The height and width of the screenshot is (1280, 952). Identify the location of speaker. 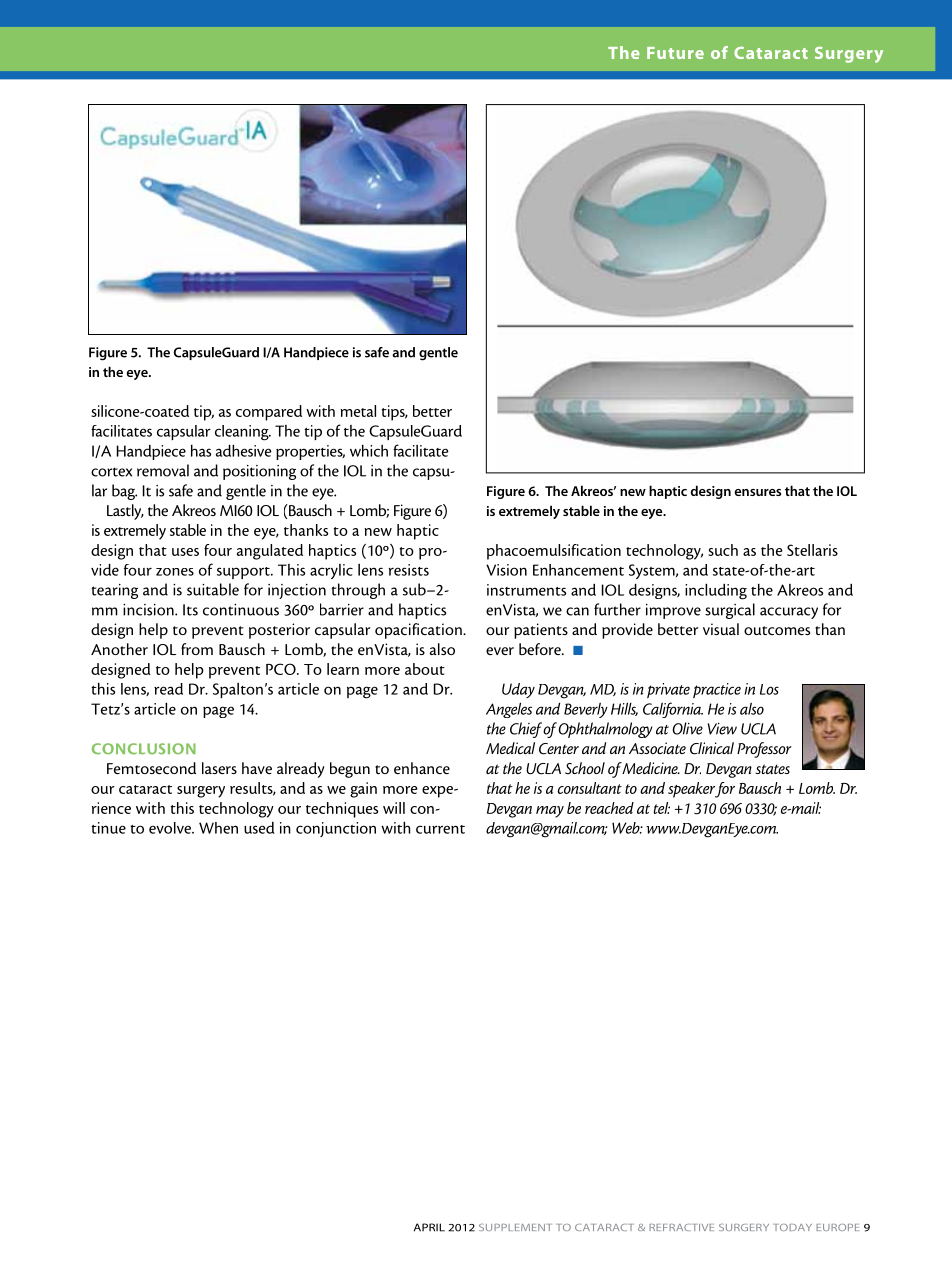
(693, 790).
